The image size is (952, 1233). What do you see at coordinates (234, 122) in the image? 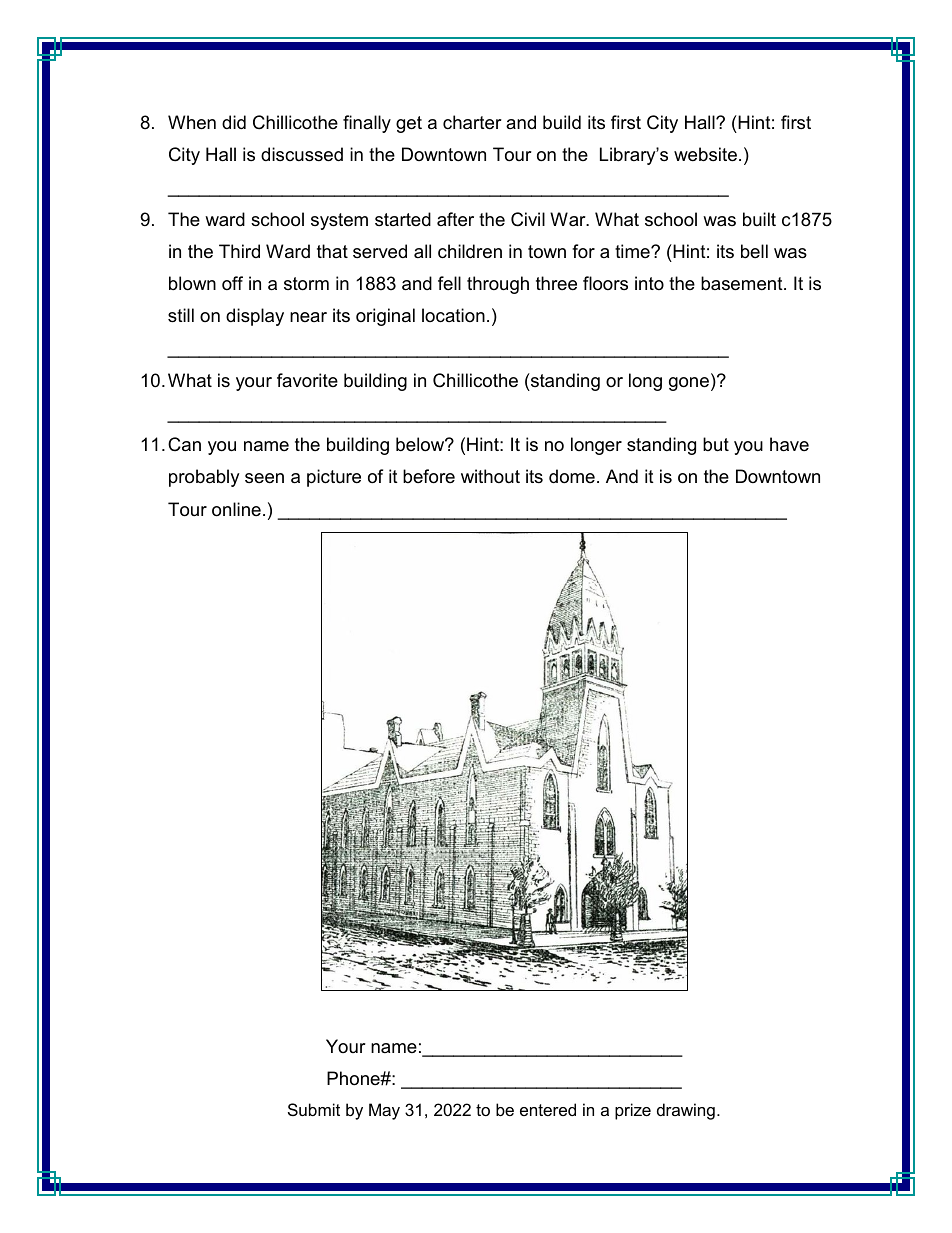
I see `did` at bounding box center [234, 122].
